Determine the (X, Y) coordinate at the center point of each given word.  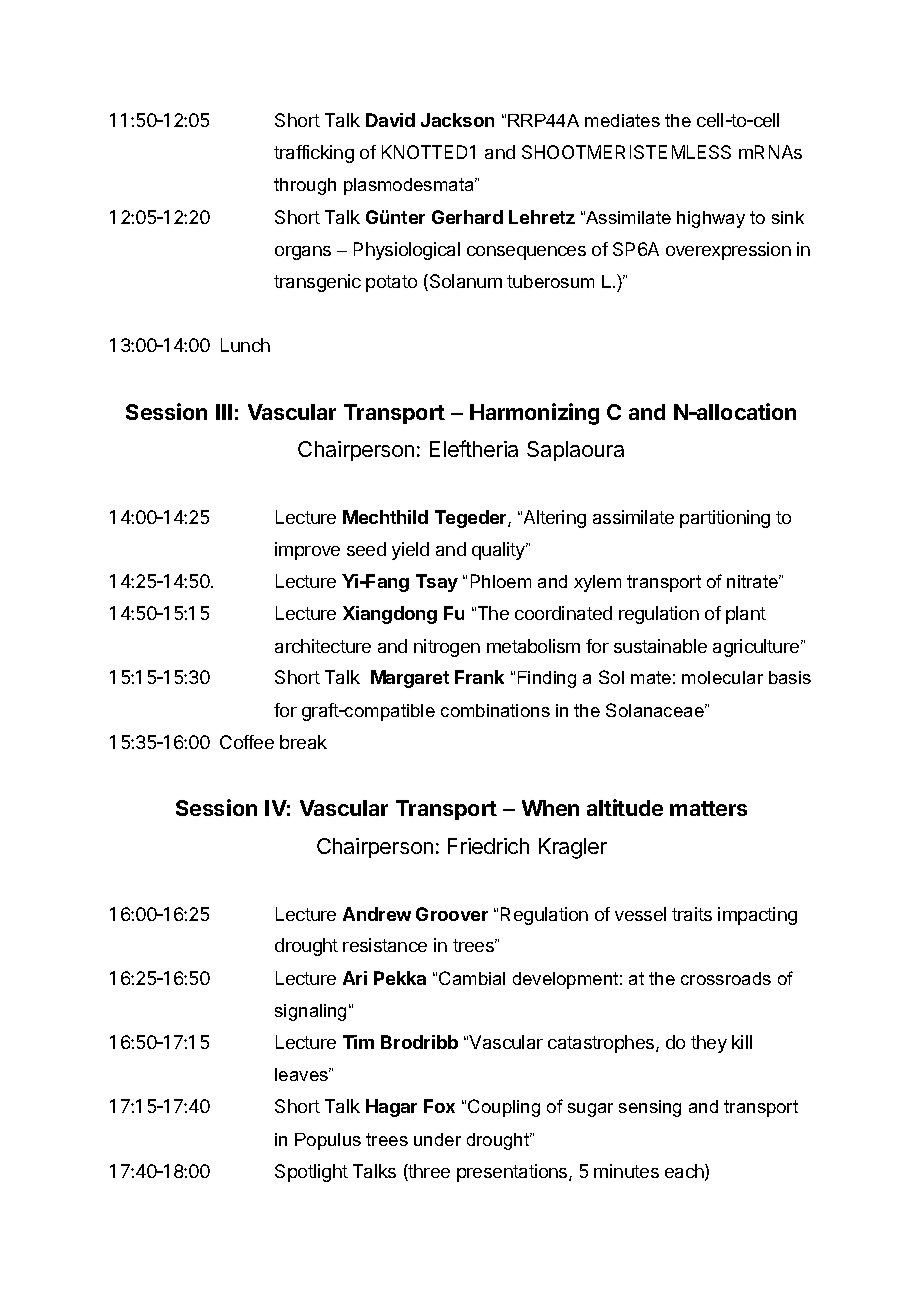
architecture (323, 646)
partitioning (725, 519)
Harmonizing (534, 414)
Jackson (457, 120)
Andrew (377, 914)
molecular (722, 677)
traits (692, 914)
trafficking (314, 154)
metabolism (533, 646)
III (224, 412)
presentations (513, 1173)
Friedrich (488, 846)
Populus (328, 1141)
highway (711, 219)
